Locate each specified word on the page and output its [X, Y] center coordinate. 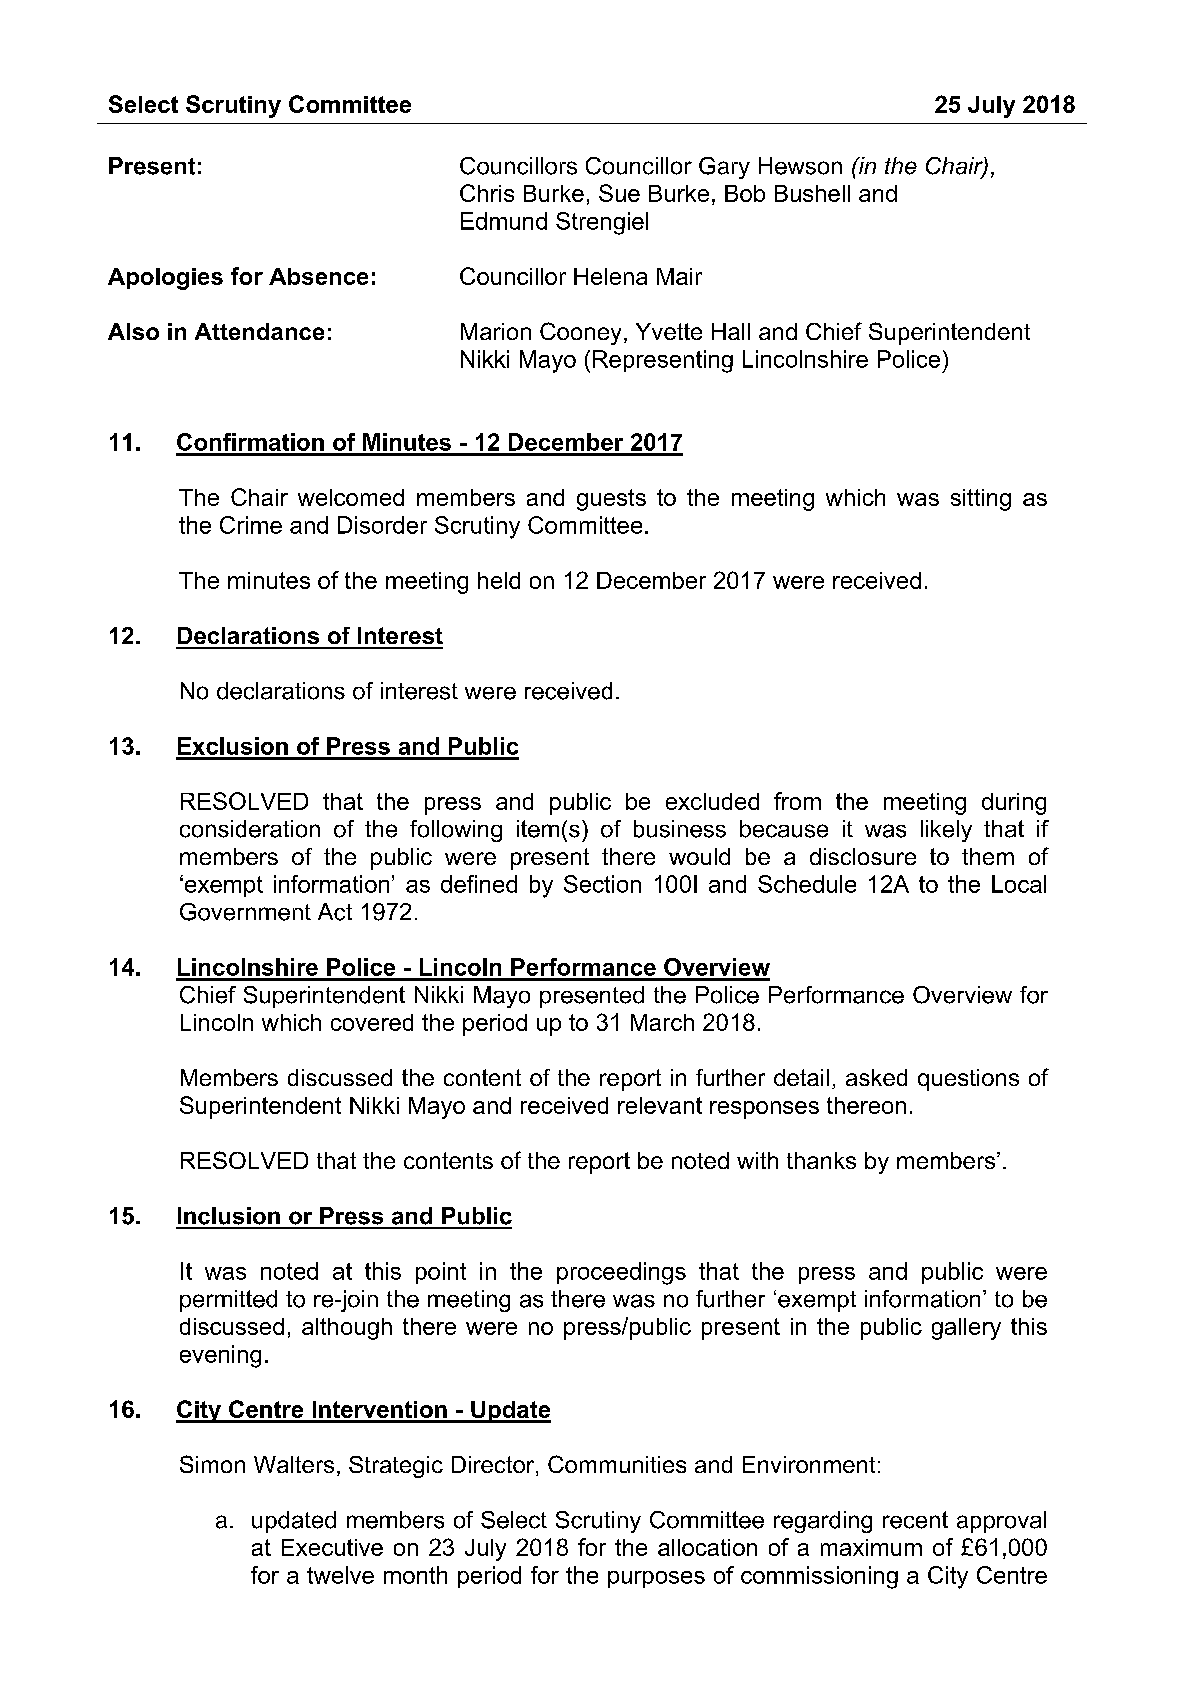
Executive [332, 1547]
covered [372, 1022]
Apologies [165, 279]
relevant [660, 1105]
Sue [619, 193]
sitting [981, 500]
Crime [251, 525]
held [499, 580]
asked [876, 1077]
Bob [745, 193]
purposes [656, 1579]
